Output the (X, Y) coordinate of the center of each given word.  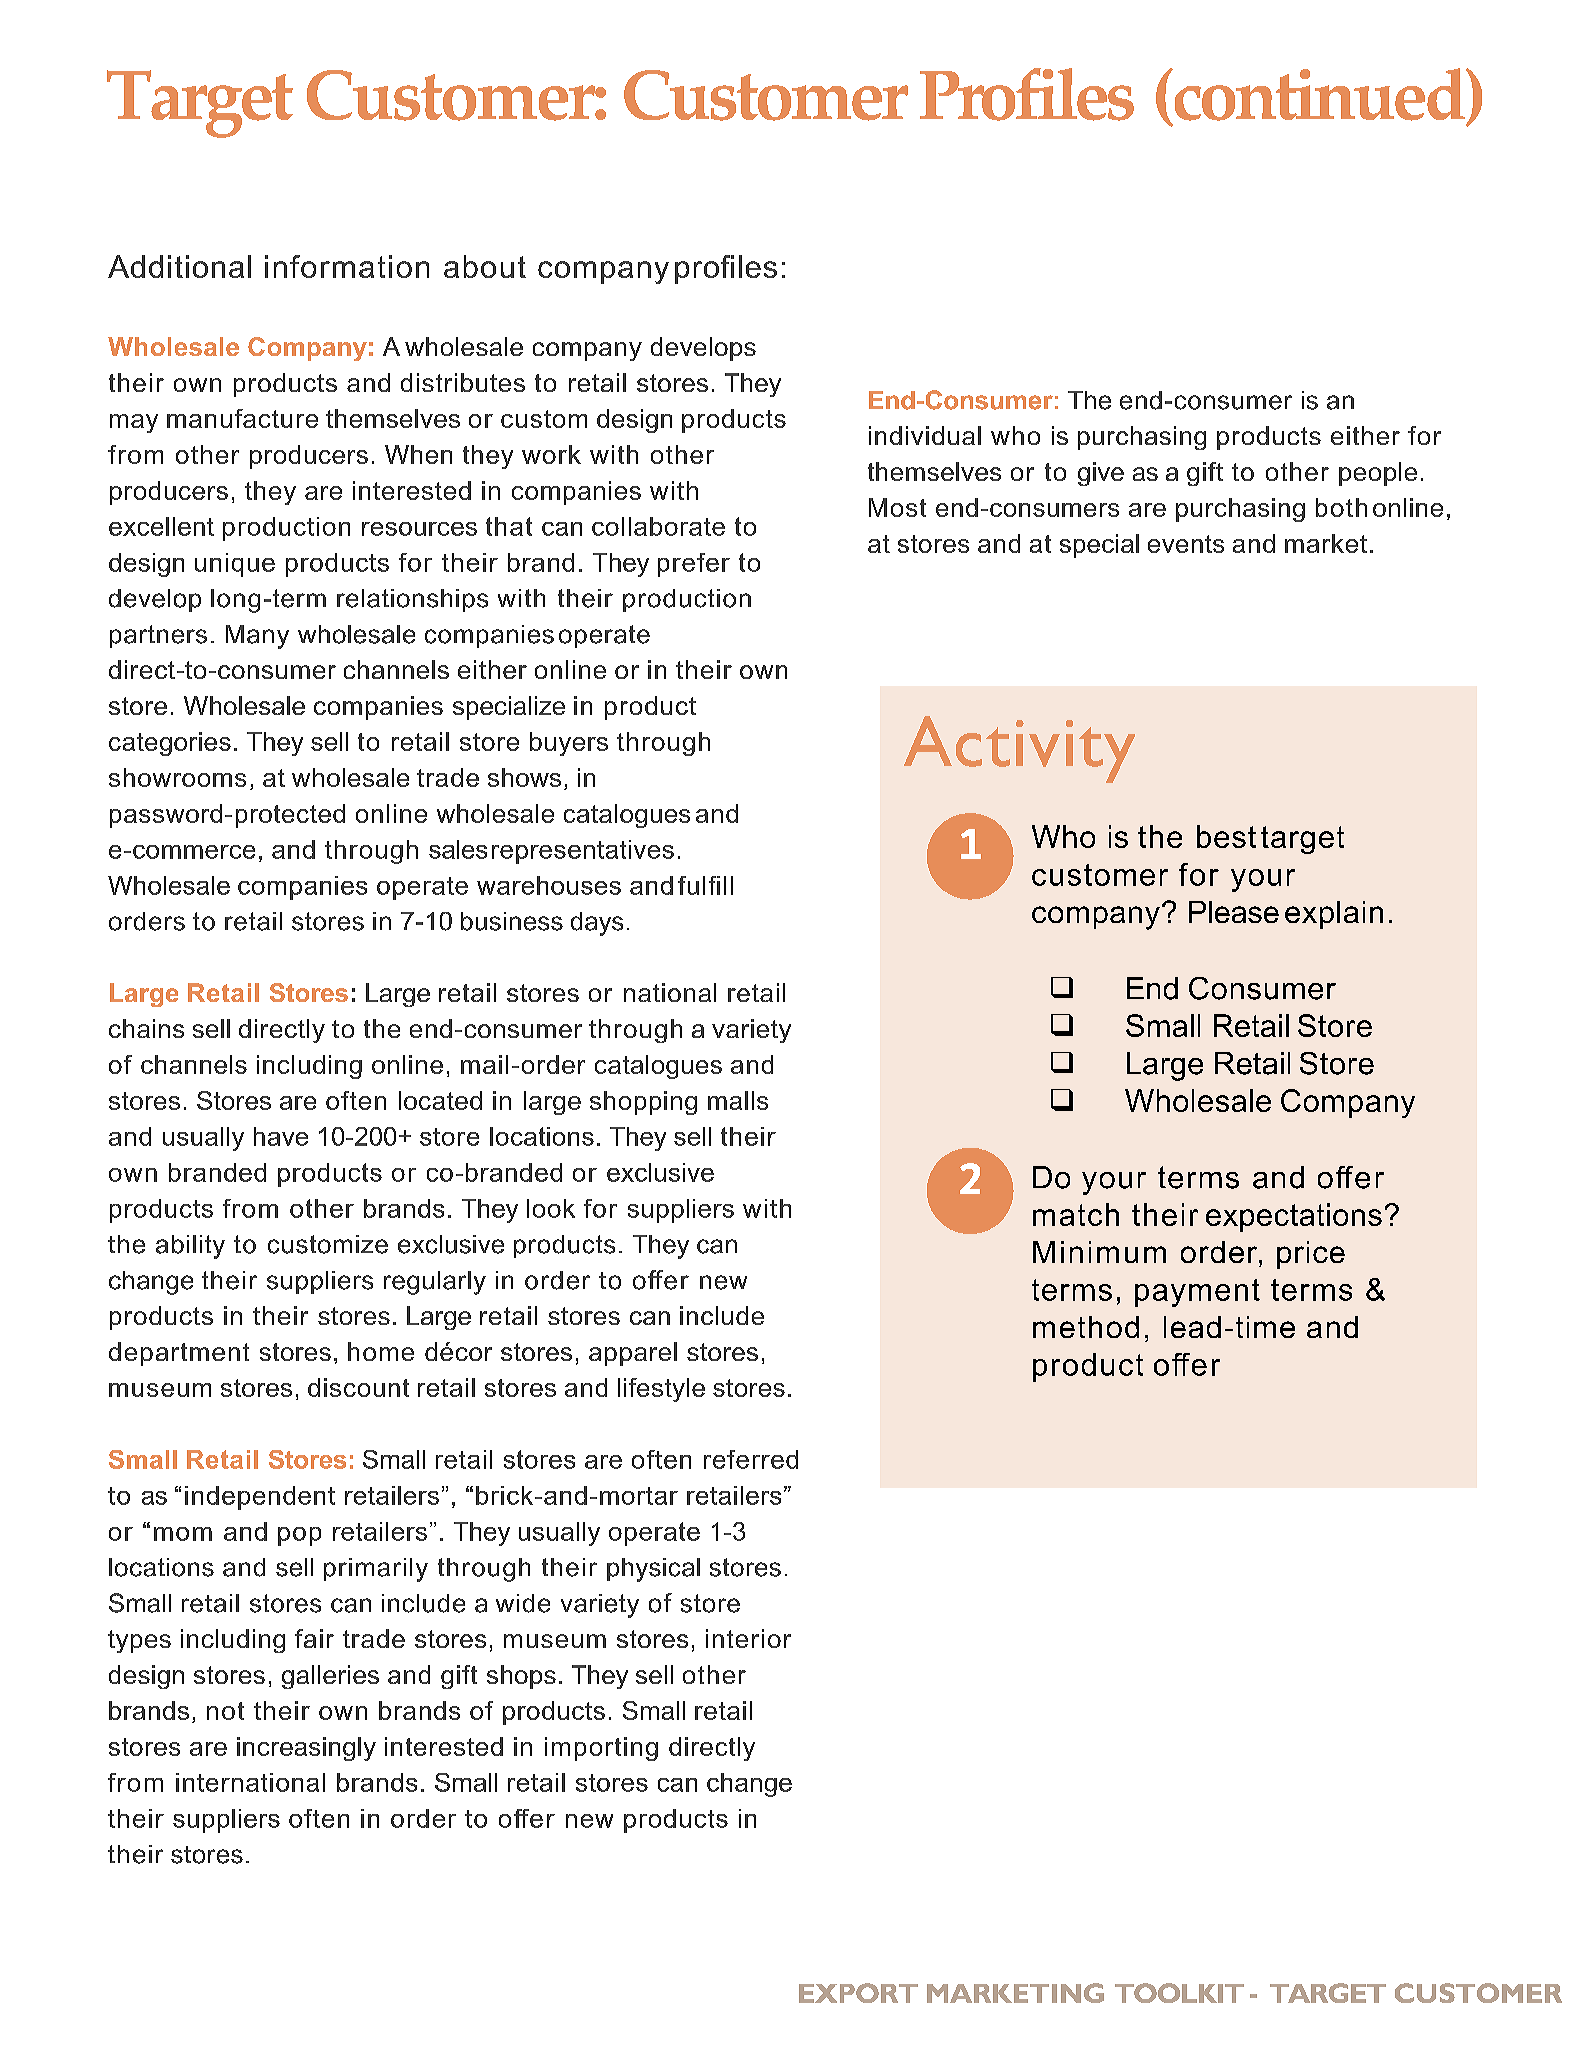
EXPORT (858, 1993)
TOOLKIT (1179, 1993)
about (485, 266)
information (347, 266)
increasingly (306, 1749)
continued (1319, 94)
